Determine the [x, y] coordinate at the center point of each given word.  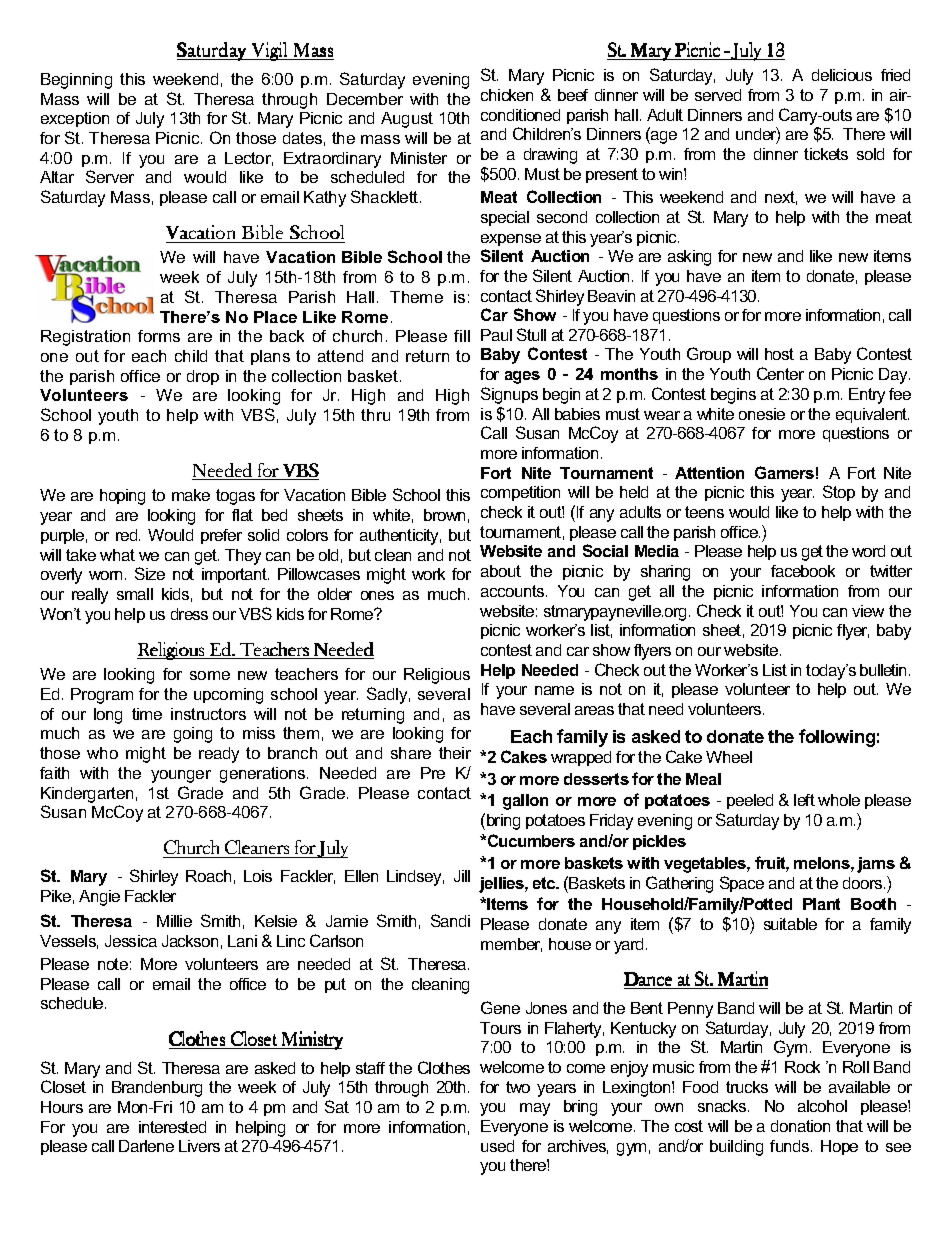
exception [75, 119]
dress [189, 614]
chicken [507, 95]
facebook [803, 571]
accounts [514, 591]
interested [172, 1127]
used [497, 1146]
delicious [842, 75]
